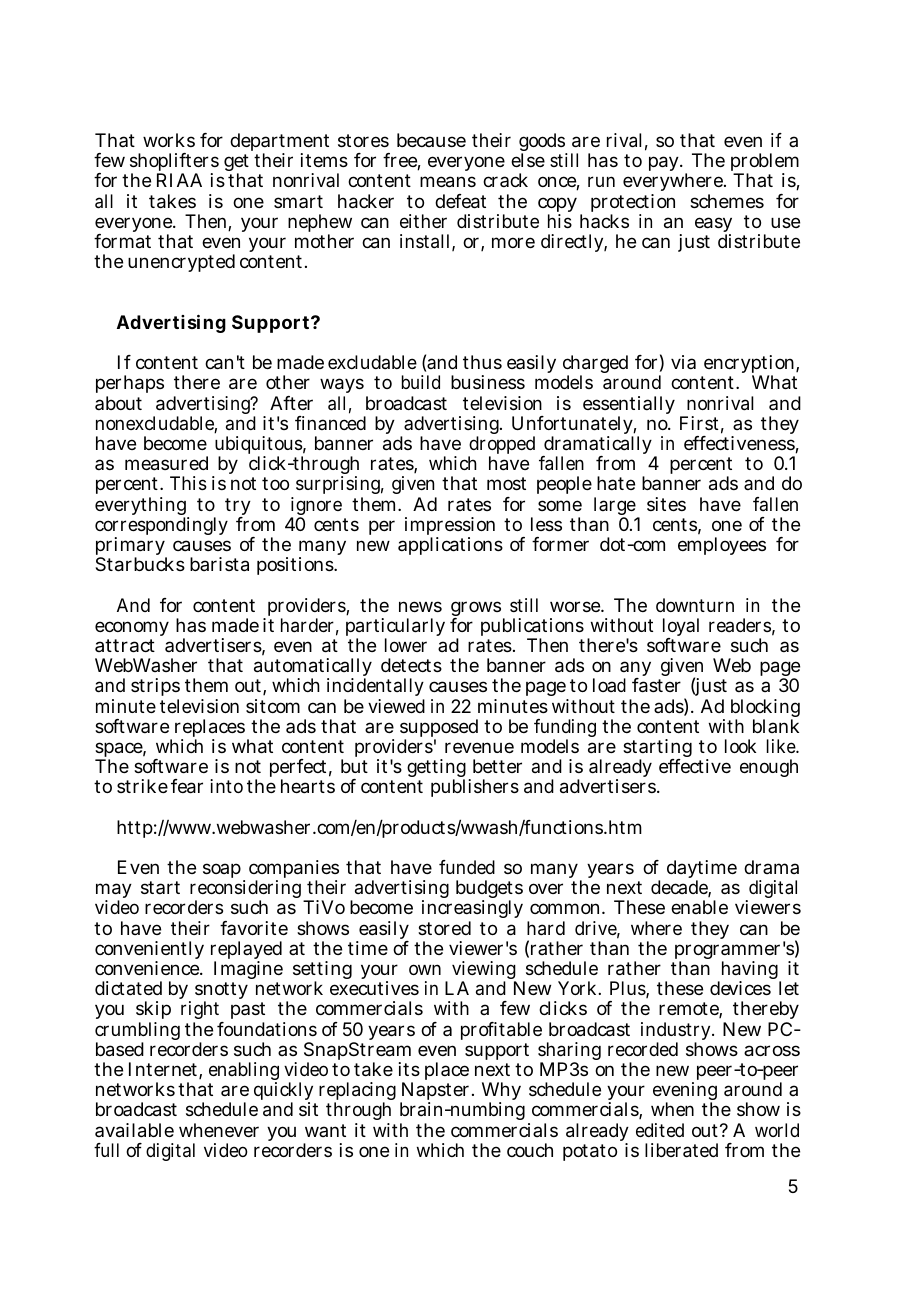  Describe the element at coordinates (681, 628) in the screenshot. I see `loyal` at that location.
